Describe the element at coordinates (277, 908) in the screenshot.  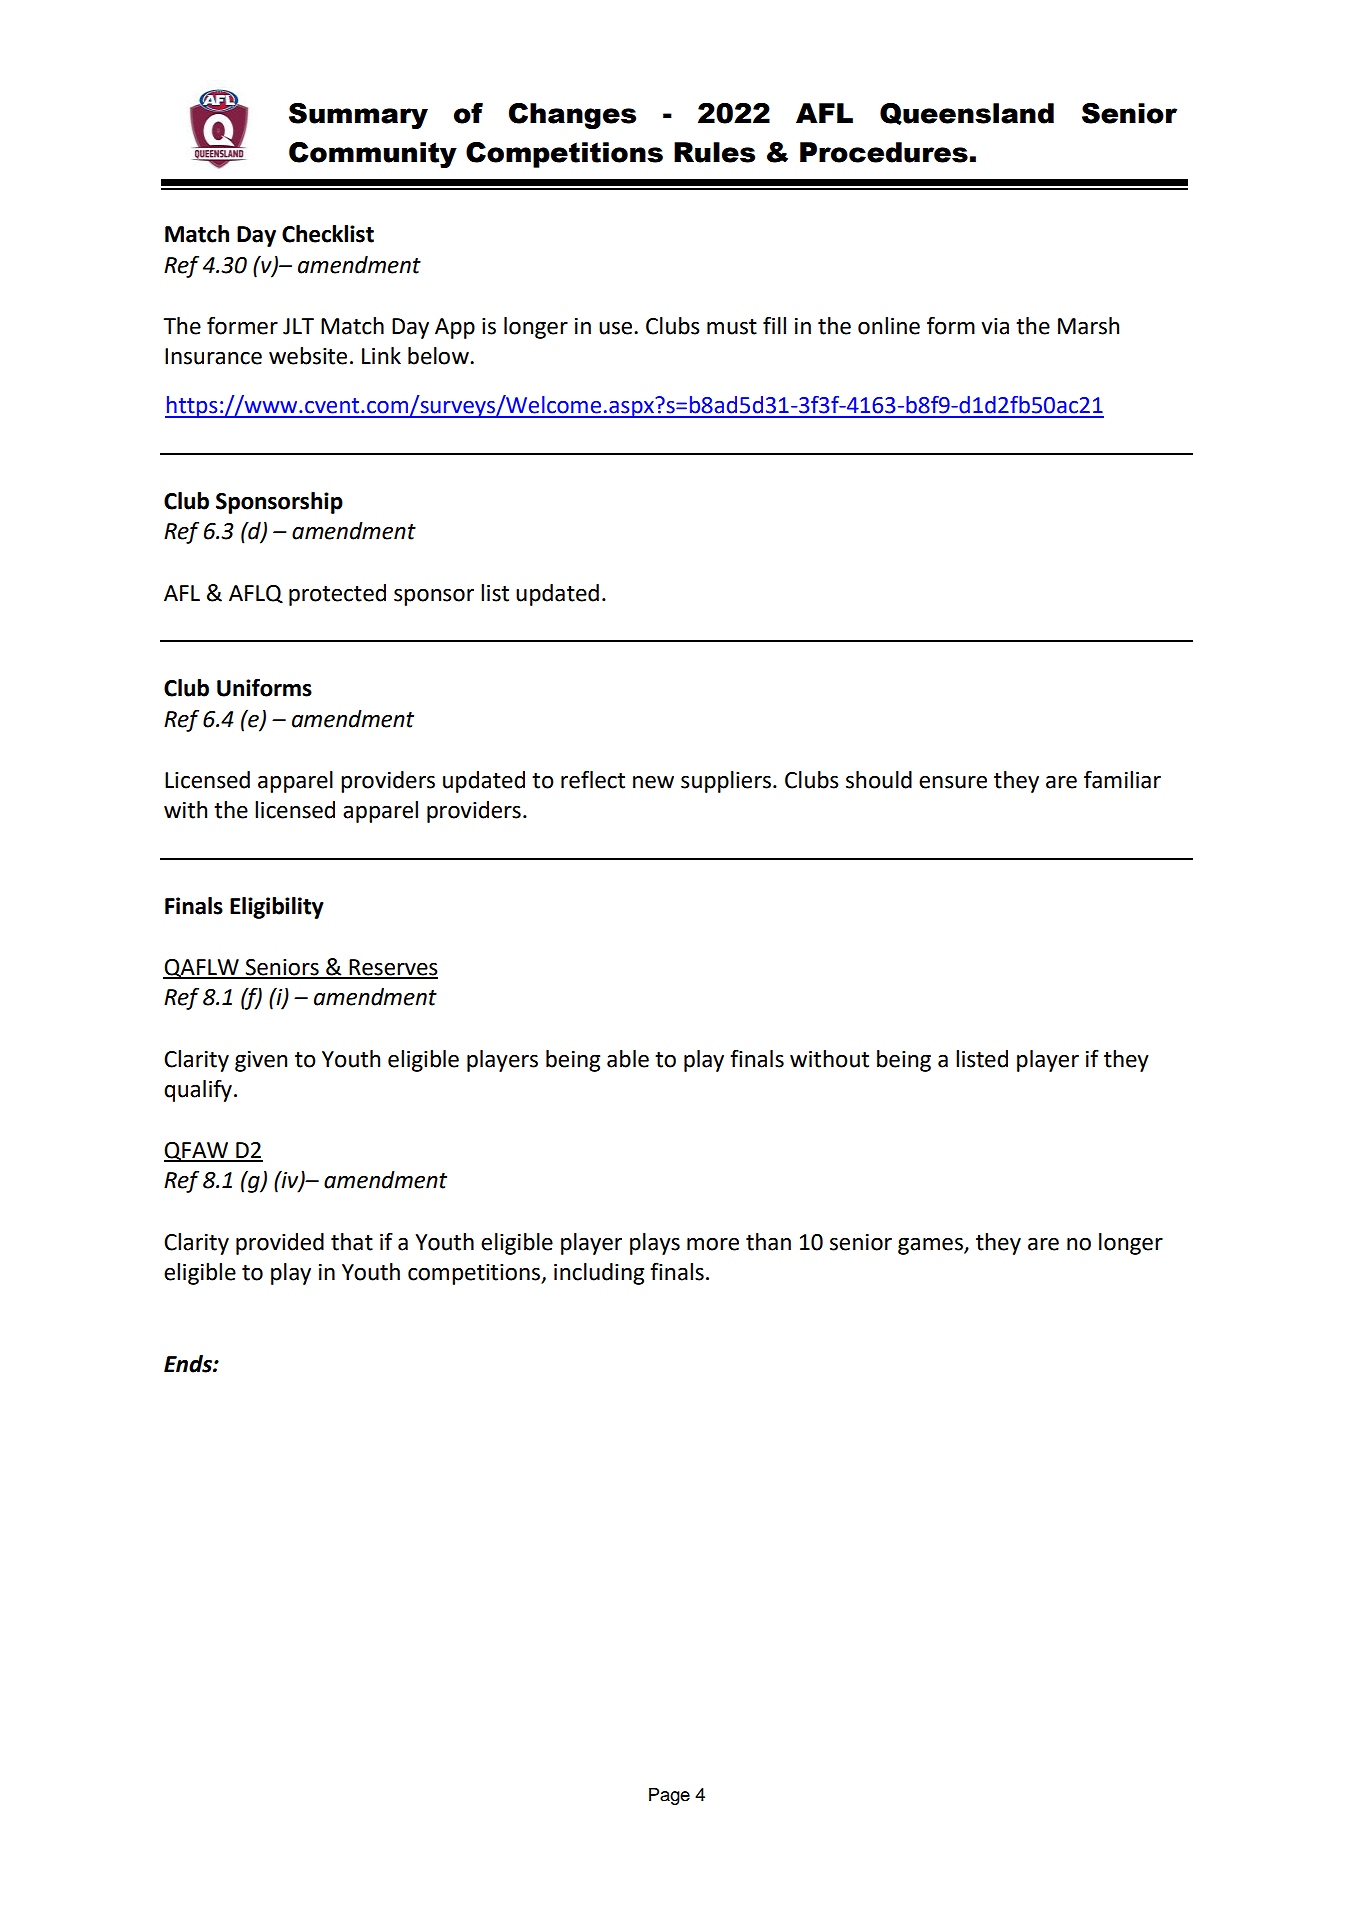
I see `Eligibility` at that location.
